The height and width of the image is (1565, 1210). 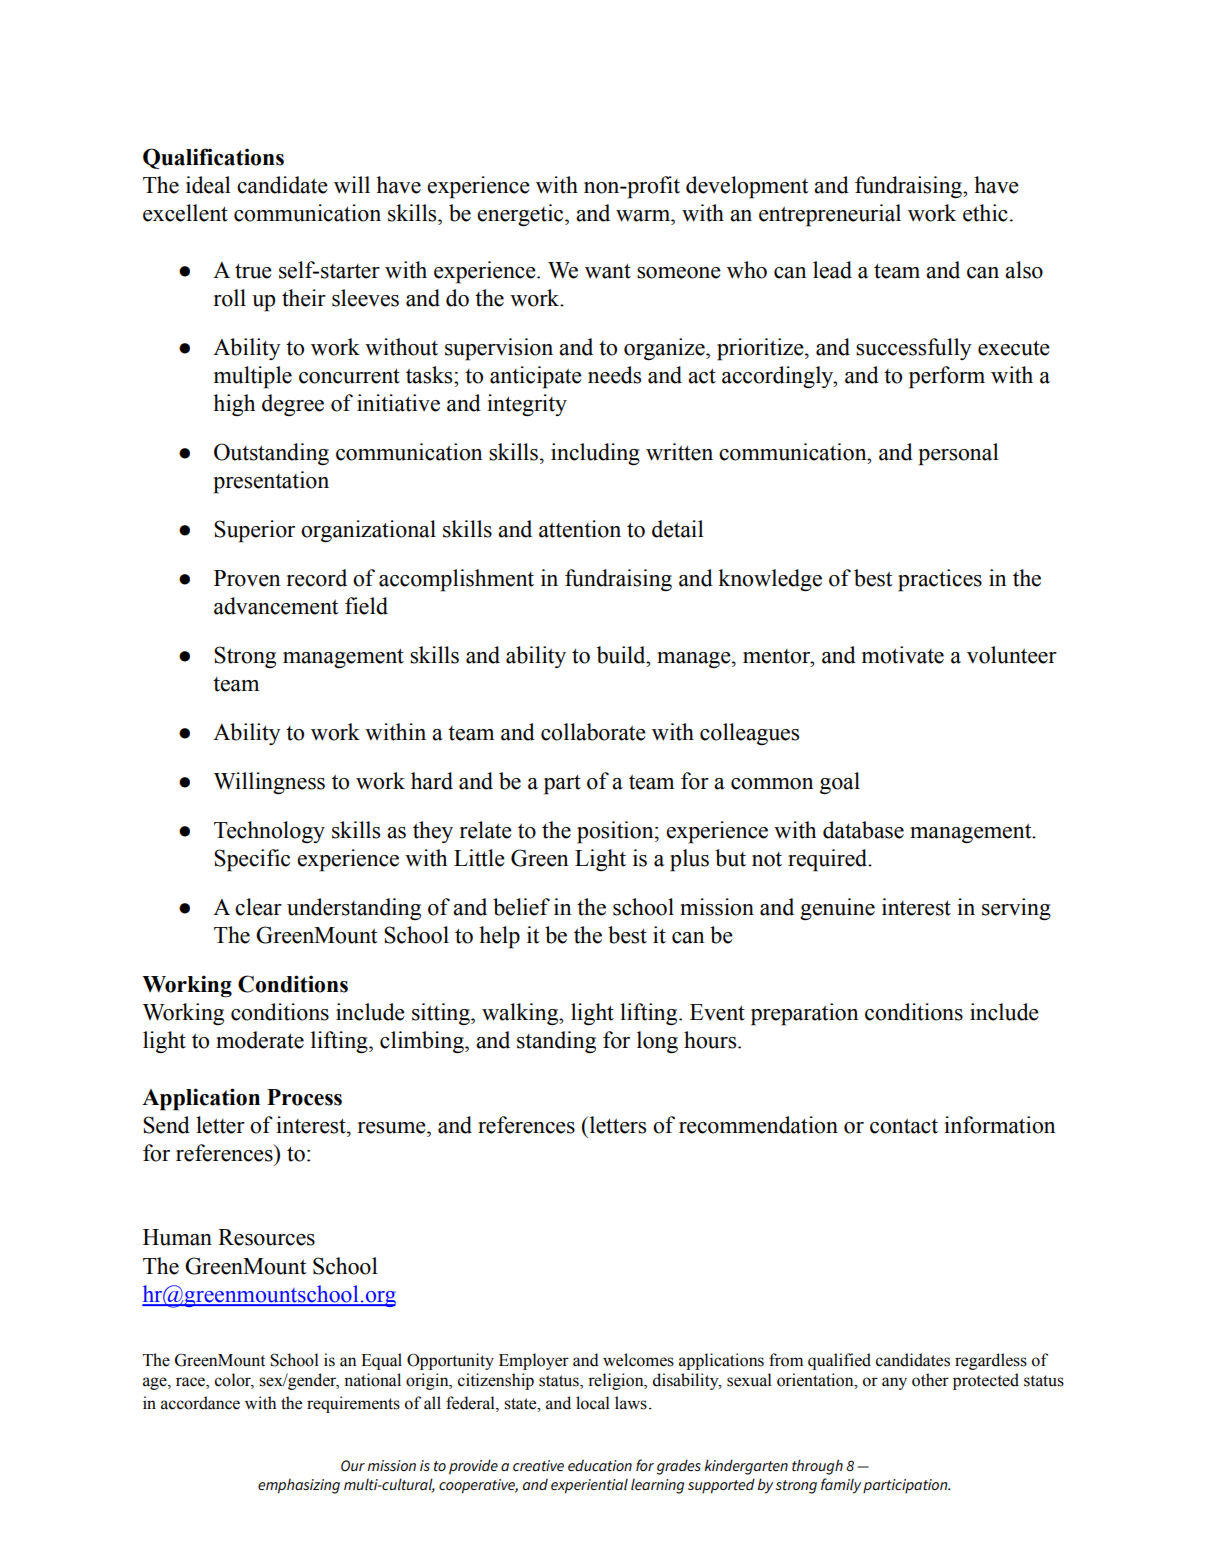 What do you see at coordinates (208, 185) in the image?
I see `ideal` at bounding box center [208, 185].
